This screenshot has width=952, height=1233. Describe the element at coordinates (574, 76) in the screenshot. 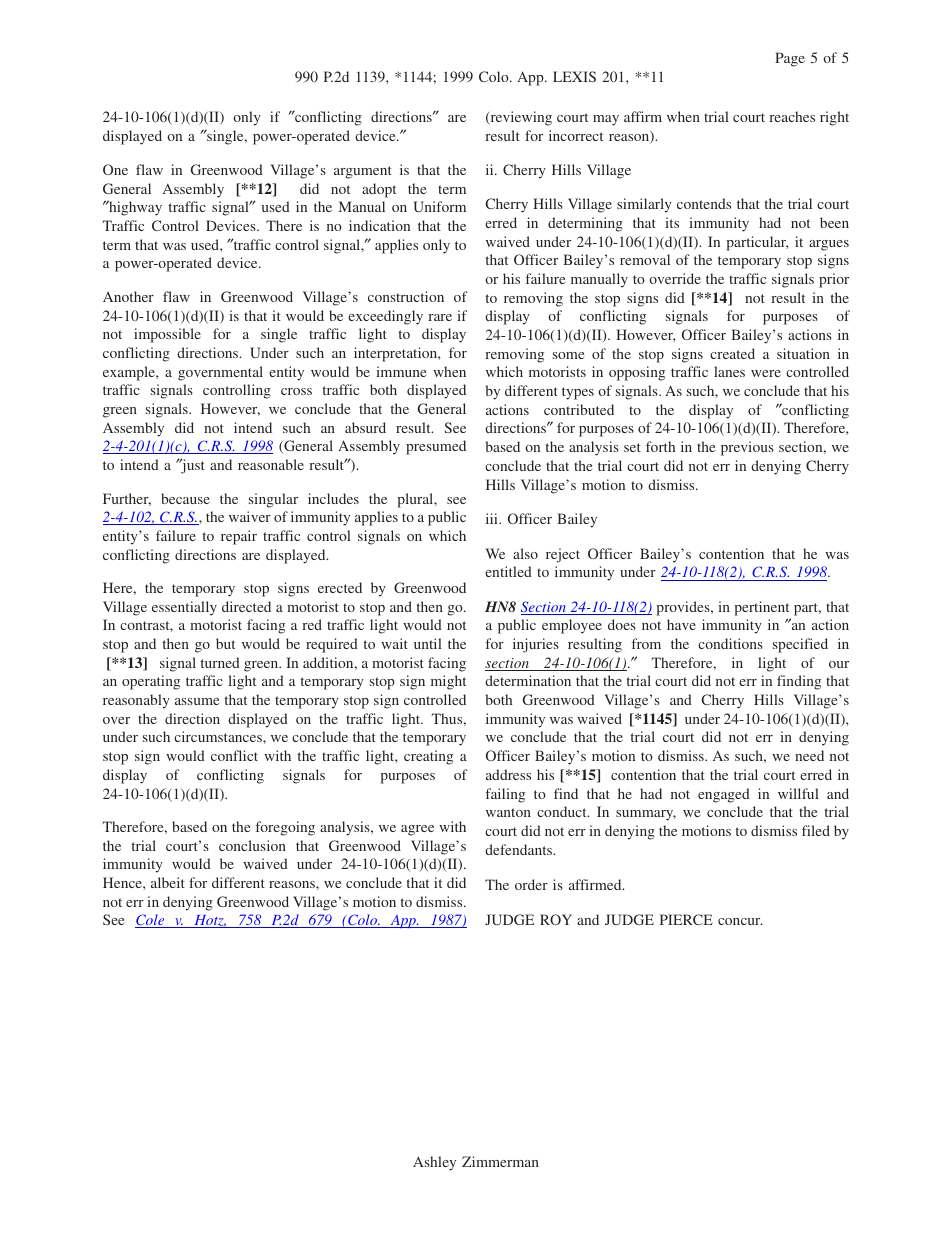

I see `LEXIS` at that location.
